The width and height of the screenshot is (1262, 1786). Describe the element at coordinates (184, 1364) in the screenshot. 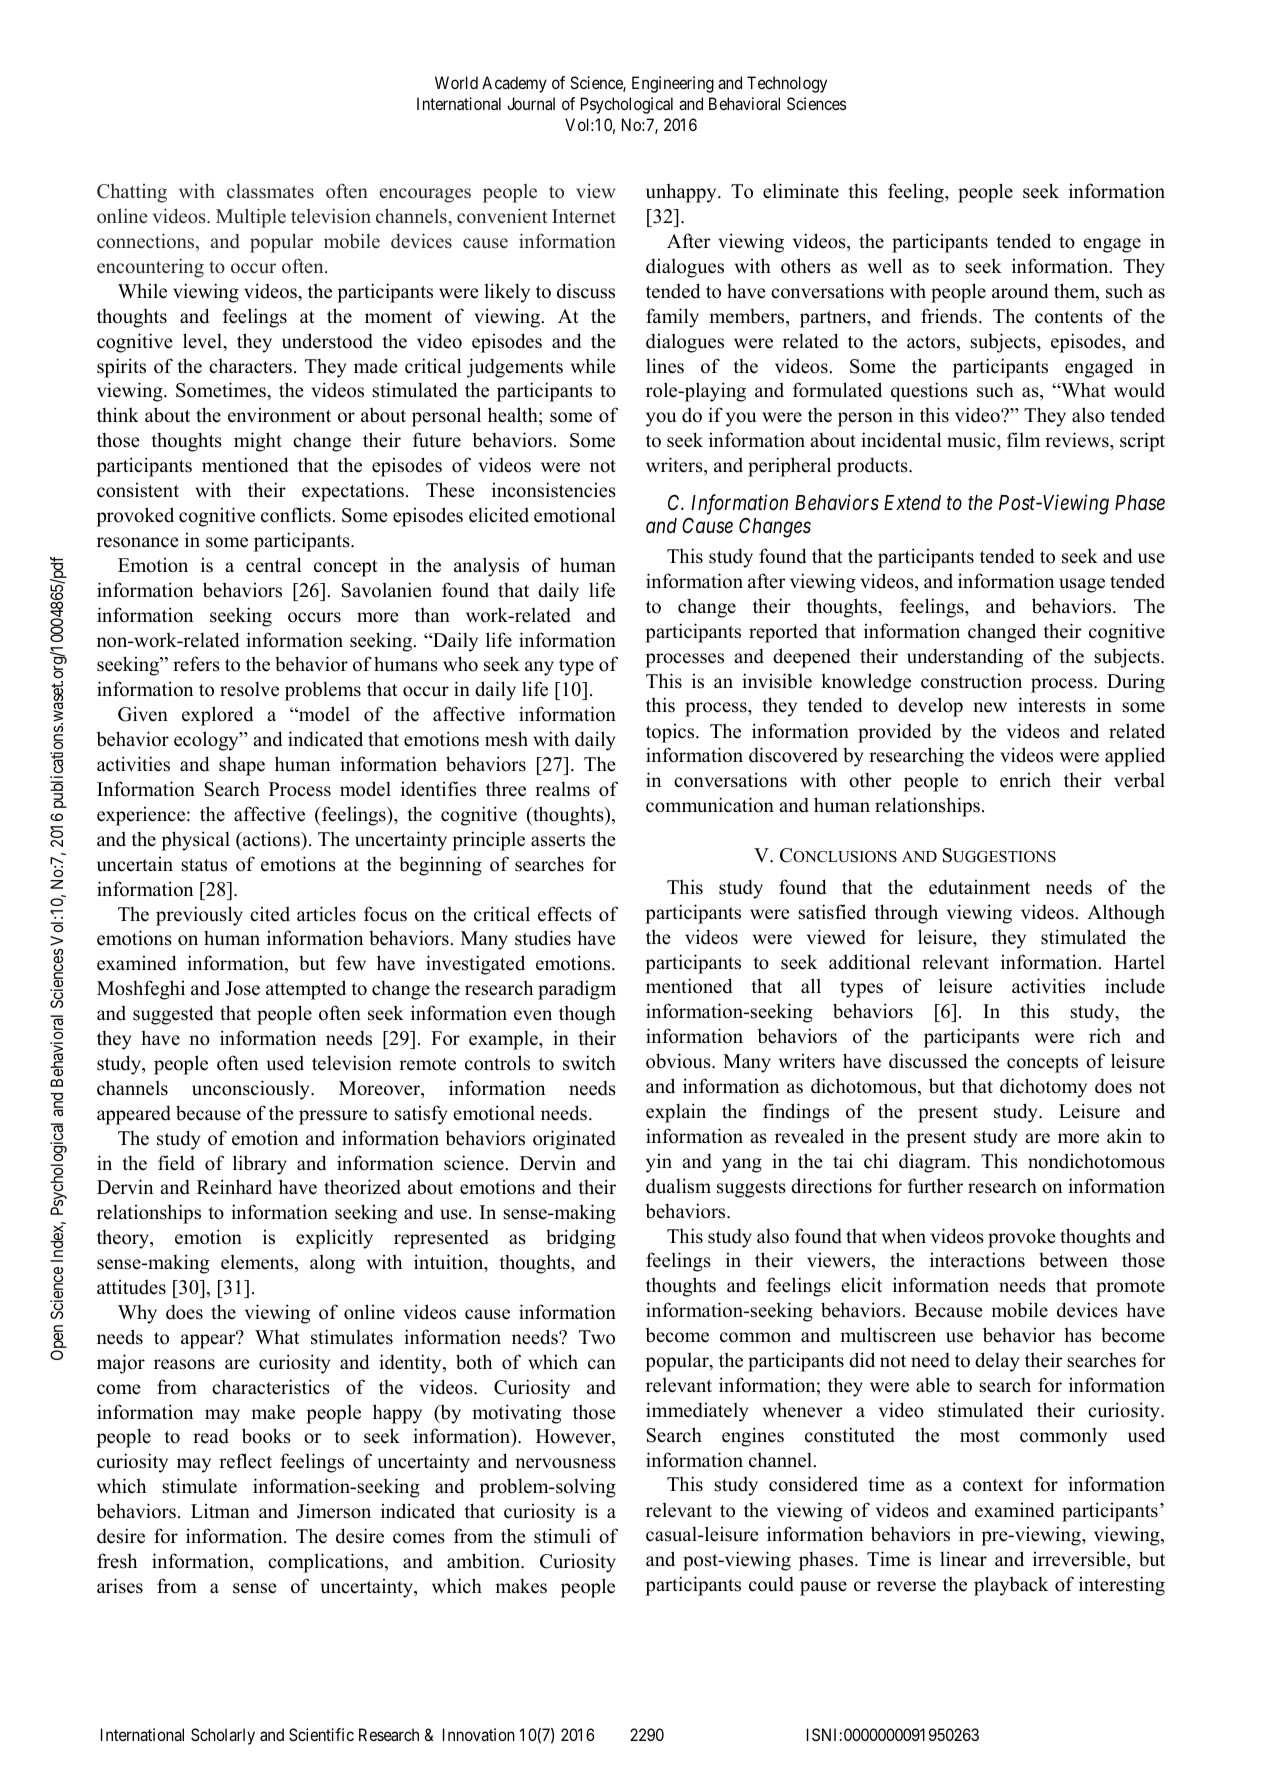

I see `reasons` at that location.
